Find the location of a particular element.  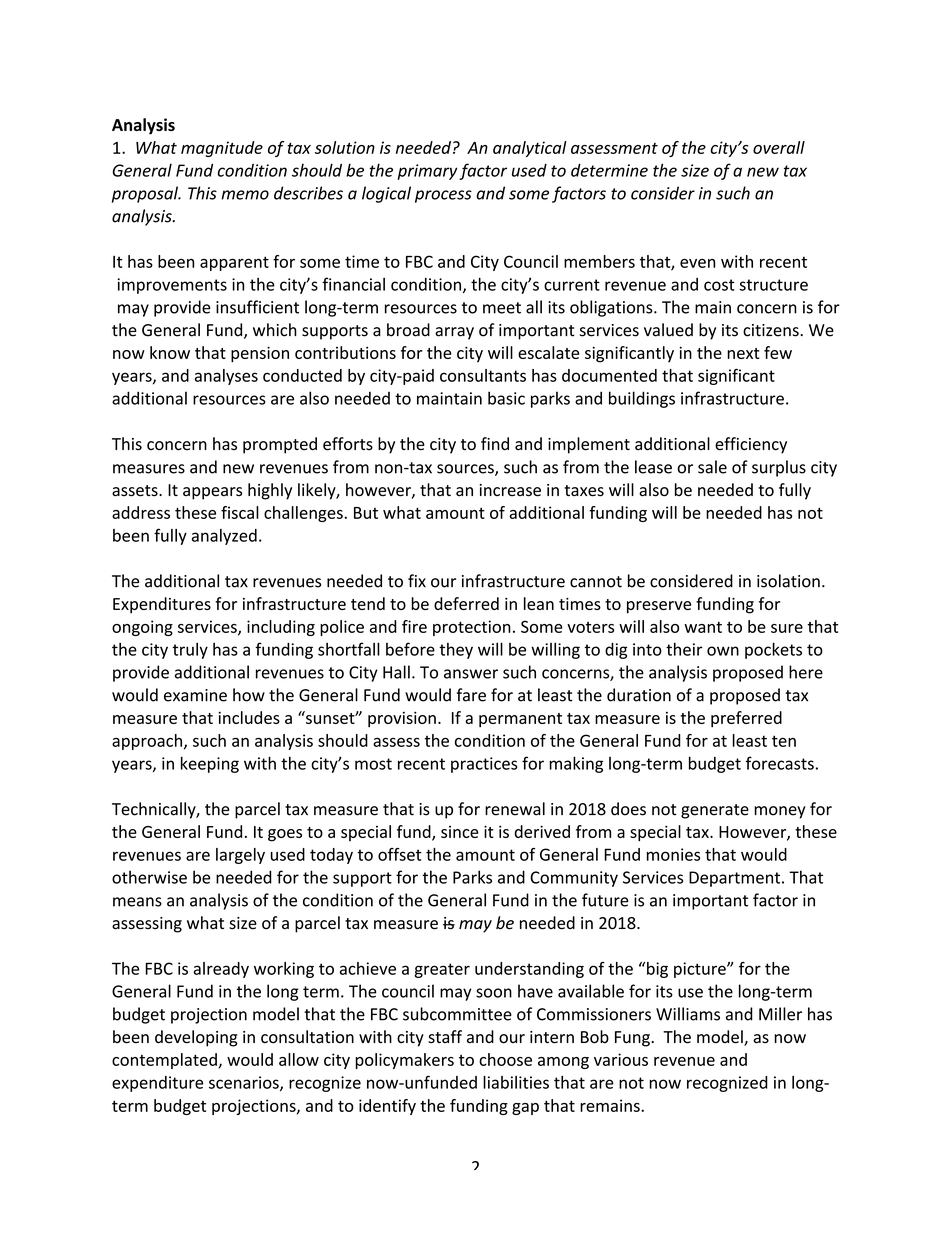

efficiency is located at coordinates (751, 445).
